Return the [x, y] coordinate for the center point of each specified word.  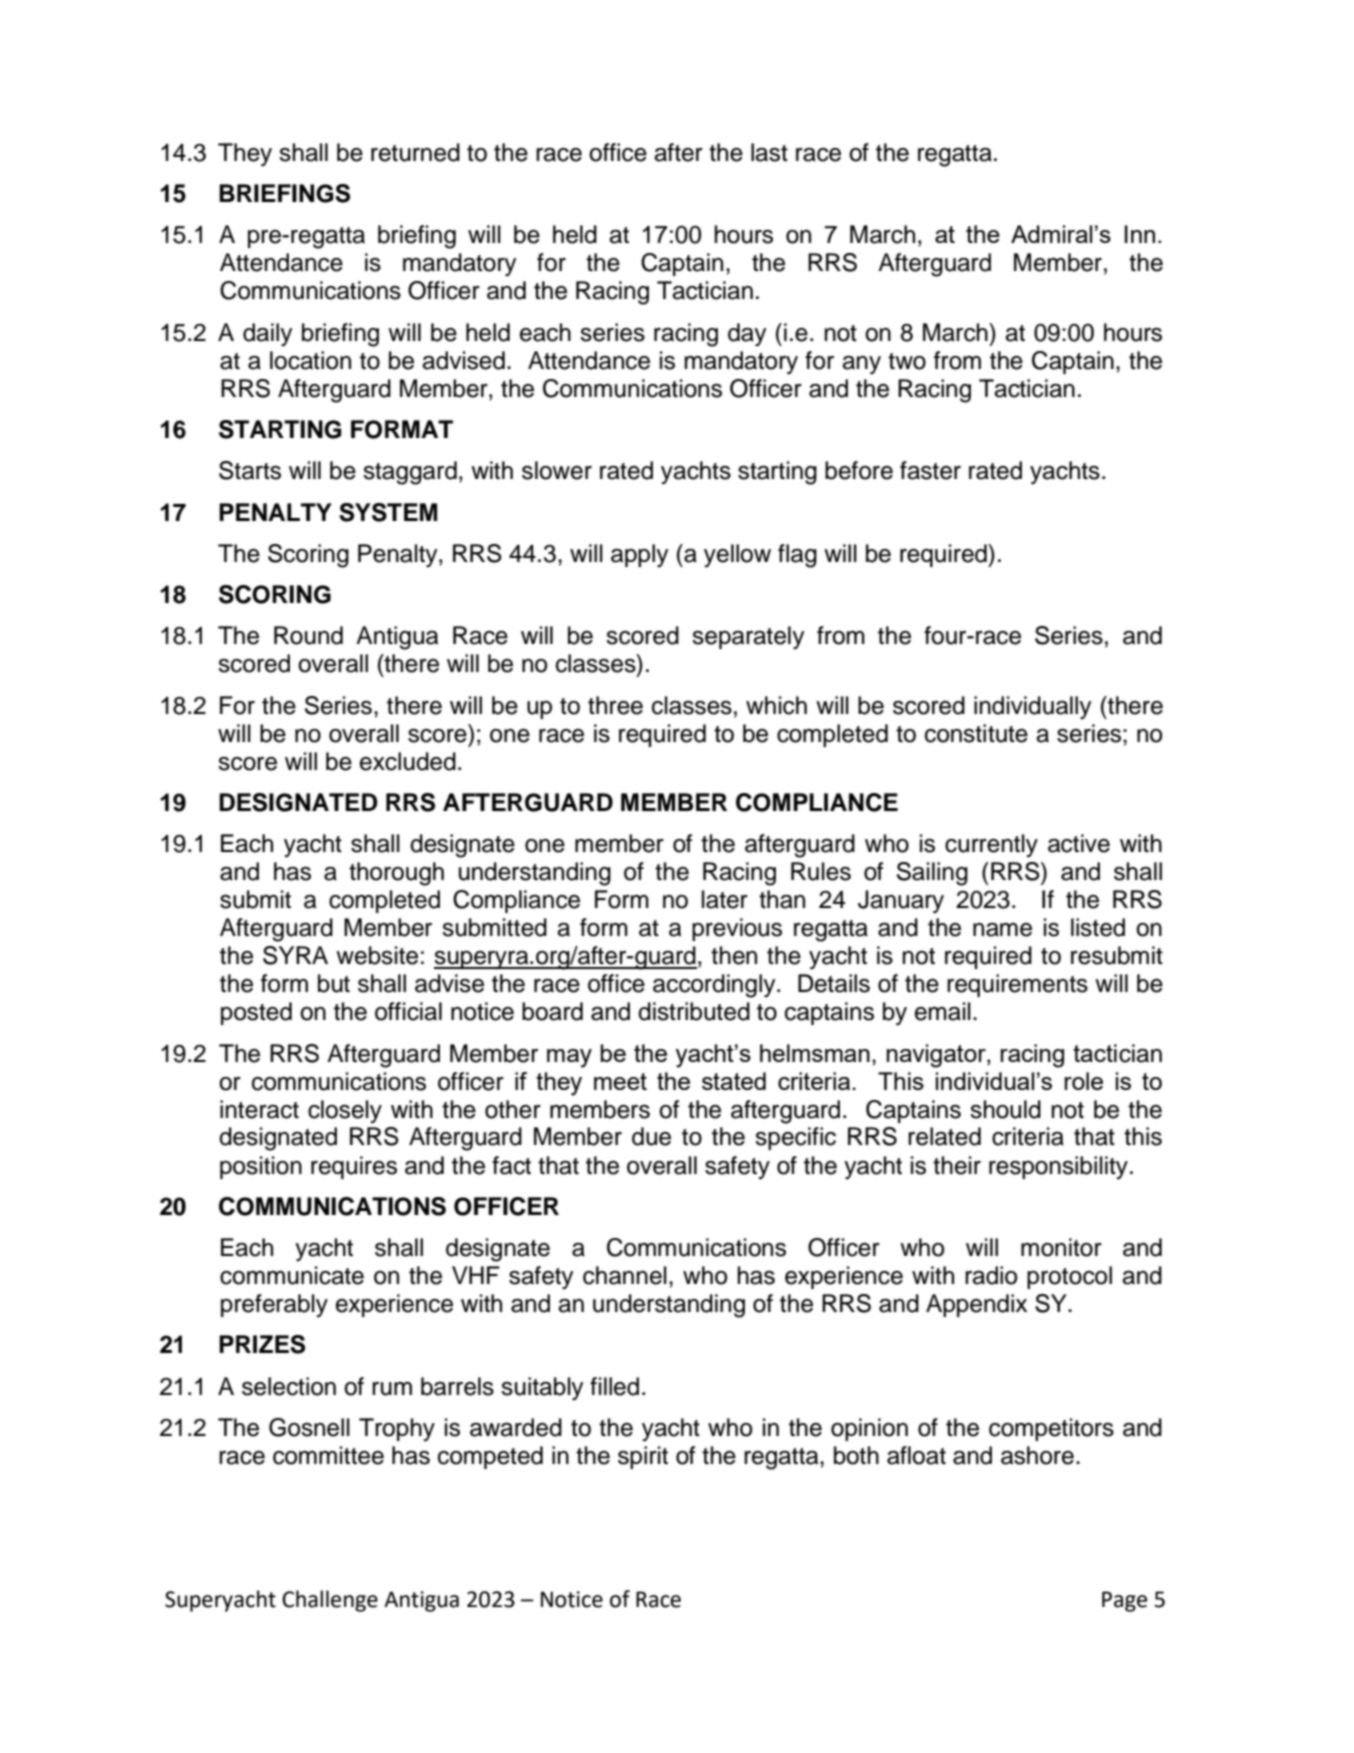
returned [415, 152]
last [769, 152]
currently [991, 845]
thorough [396, 874]
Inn [1140, 234]
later [725, 899]
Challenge [330, 1601]
